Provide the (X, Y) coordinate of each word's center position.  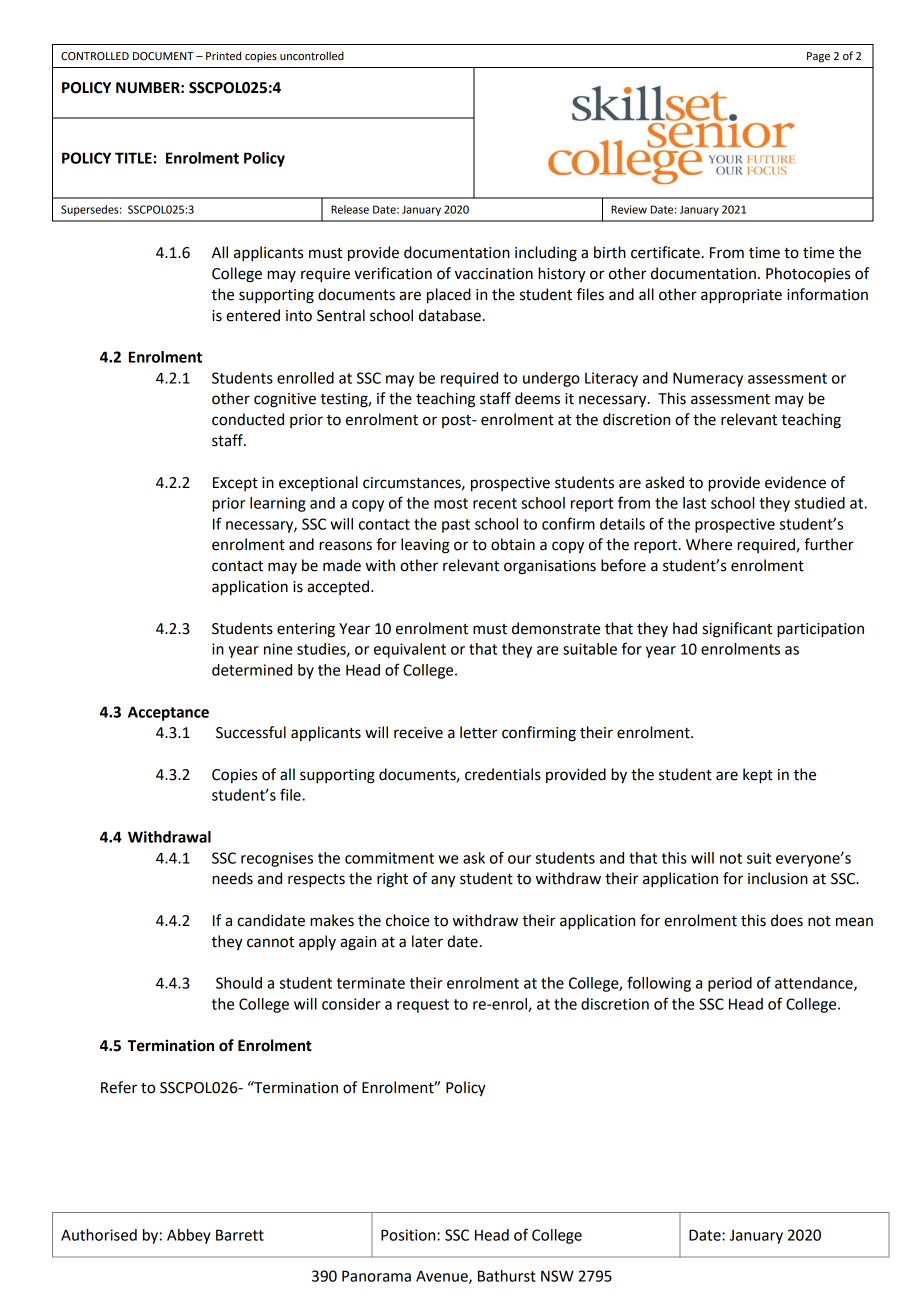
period (730, 984)
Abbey (189, 1236)
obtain (513, 544)
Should (239, 983)
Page (818, 57)
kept (758, 776)
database (450, 315)
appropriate (741, 296)
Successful (251, 732)
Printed (223, 56)
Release (350, 209)
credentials (503, 774)
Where (709, 544)
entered (253, 315)
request (423, 1006)
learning (278, 504)
